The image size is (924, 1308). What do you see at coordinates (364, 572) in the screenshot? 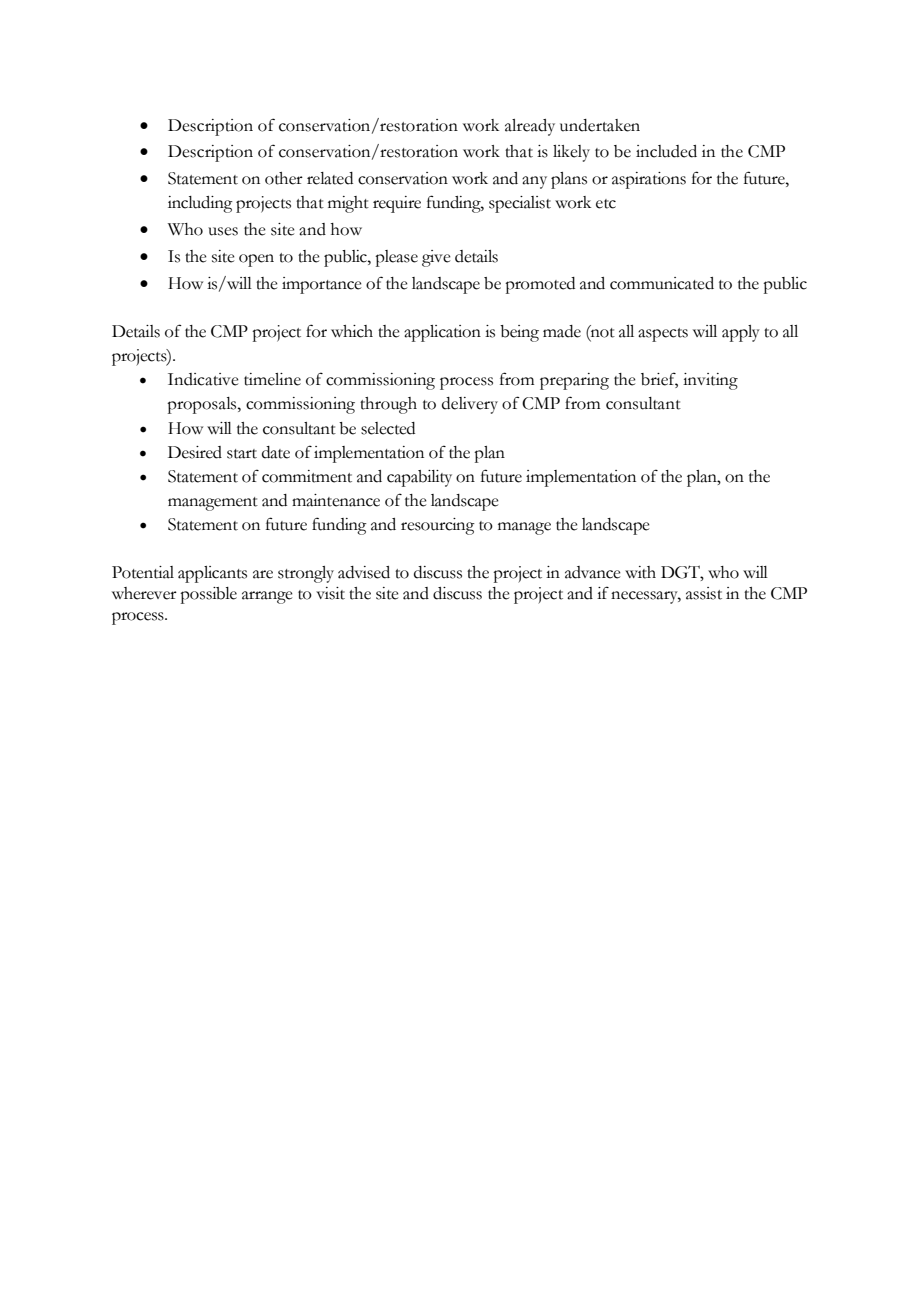
I see `advised` at bounding box center [364, 572].
